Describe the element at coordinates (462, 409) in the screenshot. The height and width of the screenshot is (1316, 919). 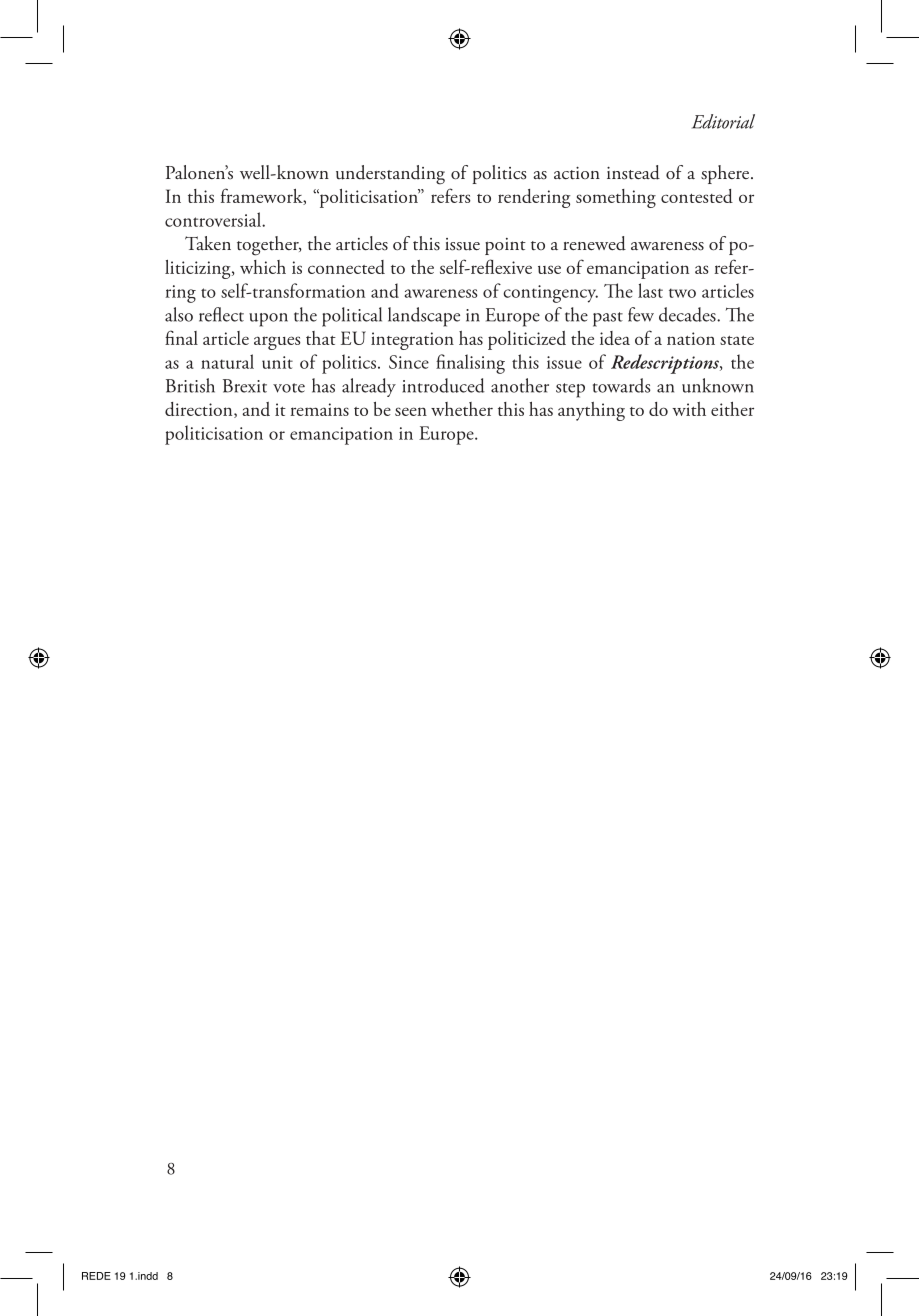
I see `whether` at that location.
